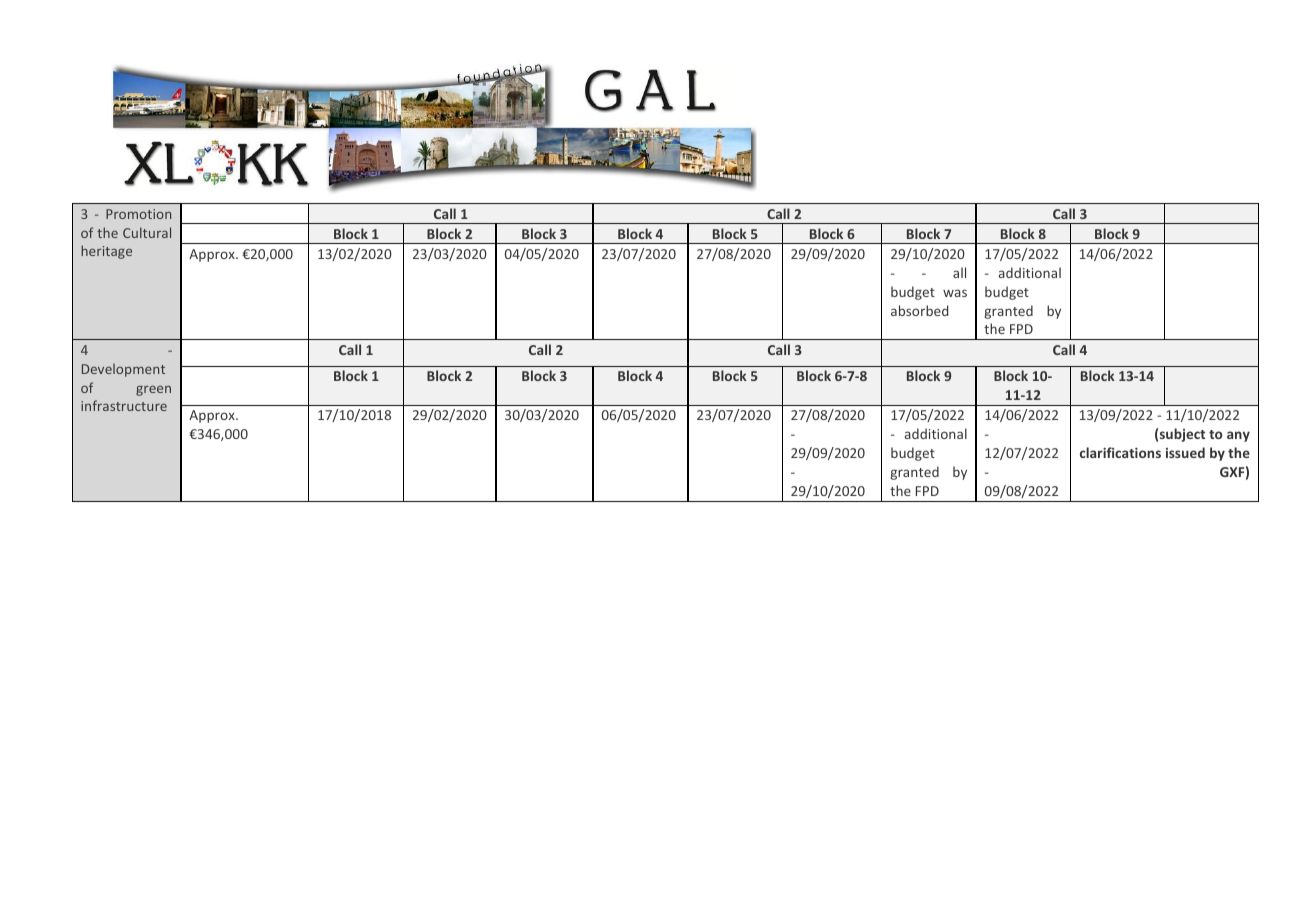  What do you see at coordinates (123, 370) in the screenshot?
I see `Development` at bounding box center [123, 370].
